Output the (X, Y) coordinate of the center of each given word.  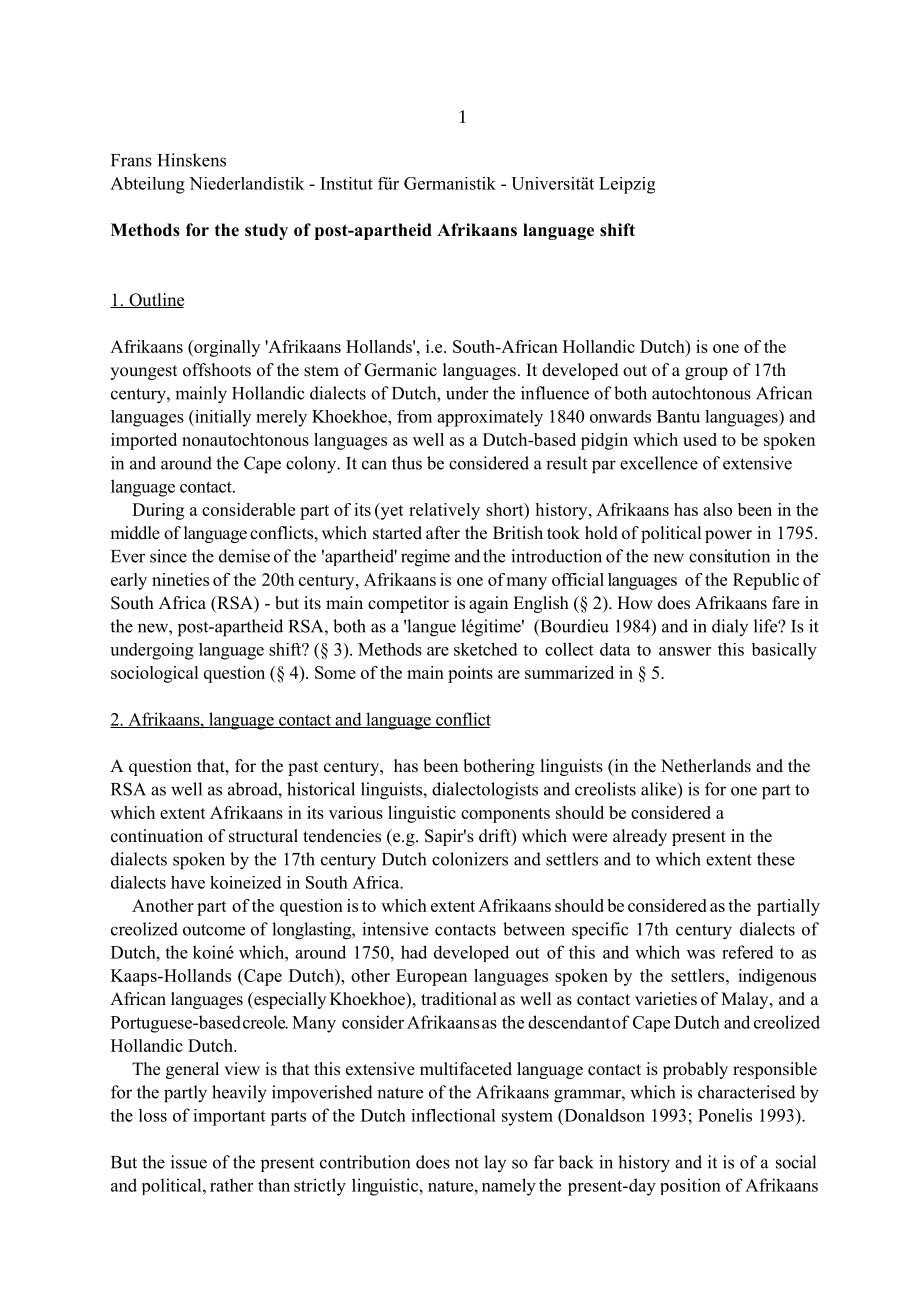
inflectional (453, 1115)
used (700, 439)
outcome (214, 930)
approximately (490, 418)
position (690, 1186)
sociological (154, 674)
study (266, 231)
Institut (346, 183)
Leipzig (627, 185)
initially (222, 418)
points (470, 674)
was (701, 954)
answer (685, 651)
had (414, 952)
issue (189, 1162)
